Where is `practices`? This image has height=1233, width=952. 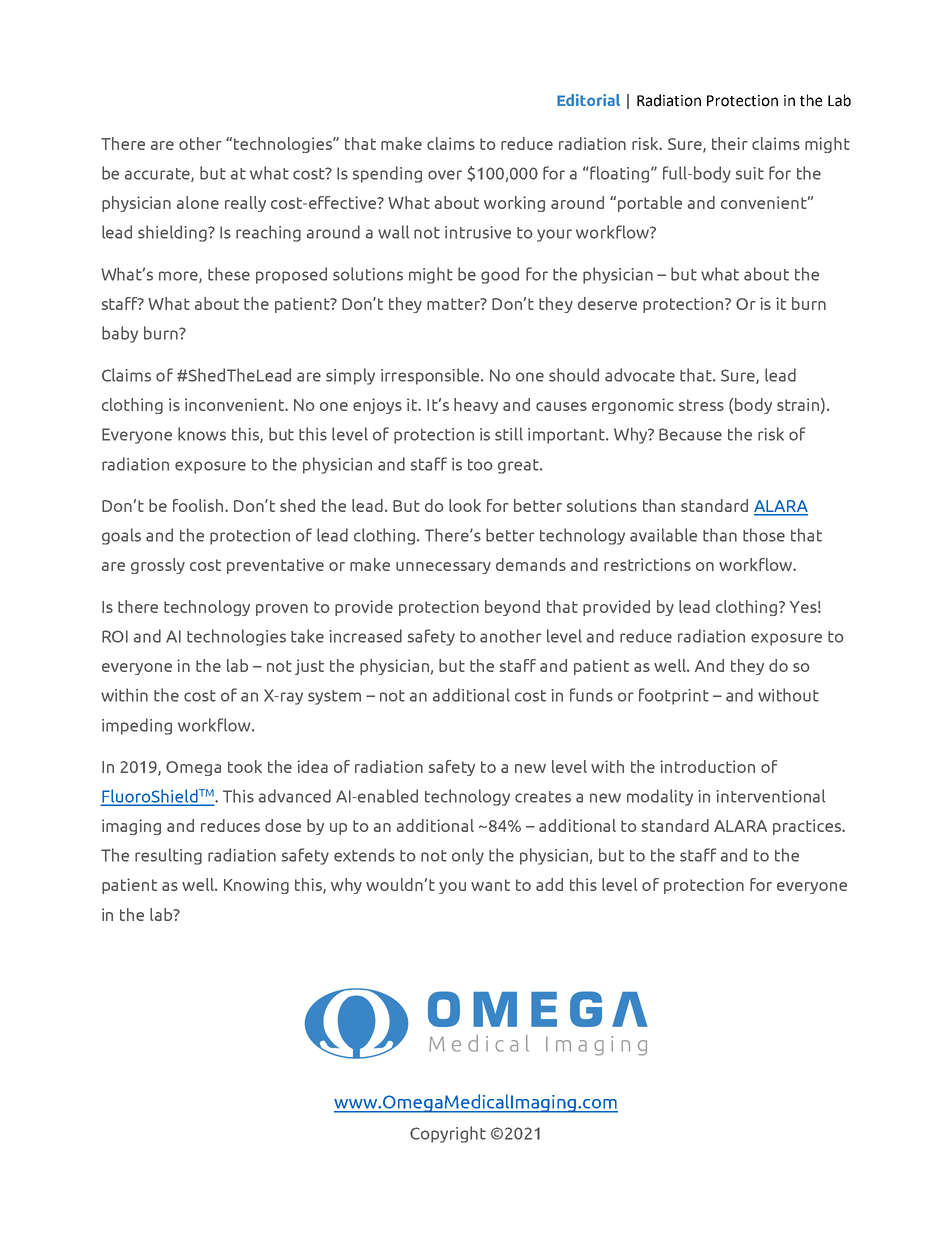
practices is located at coordinates (808, 827).
